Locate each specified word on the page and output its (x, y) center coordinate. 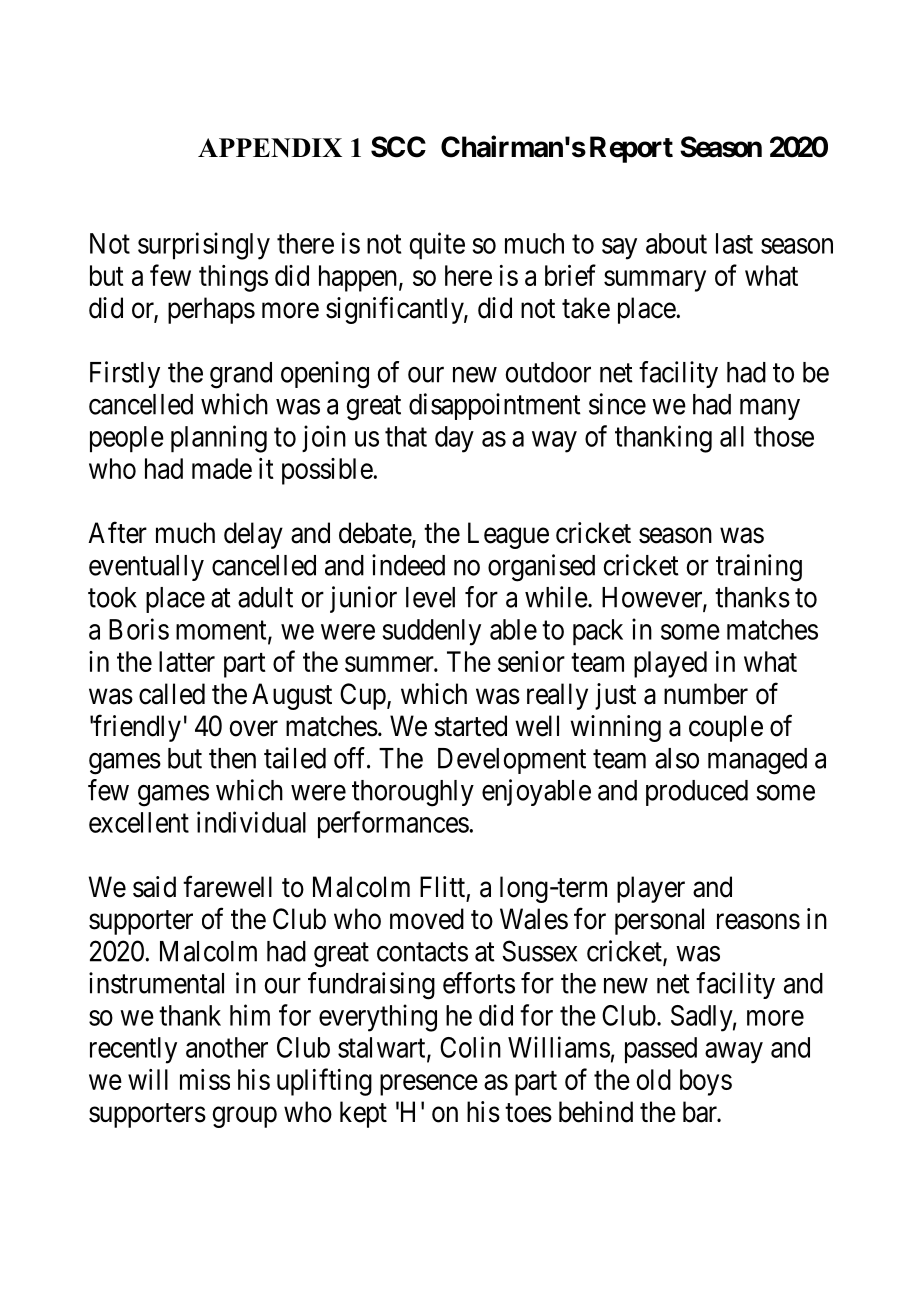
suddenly (432, 632)
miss (205, 1079)
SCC (398, 147)
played (670, 664)
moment (222, 631)
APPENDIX (270, 148)
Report (631, 149)
